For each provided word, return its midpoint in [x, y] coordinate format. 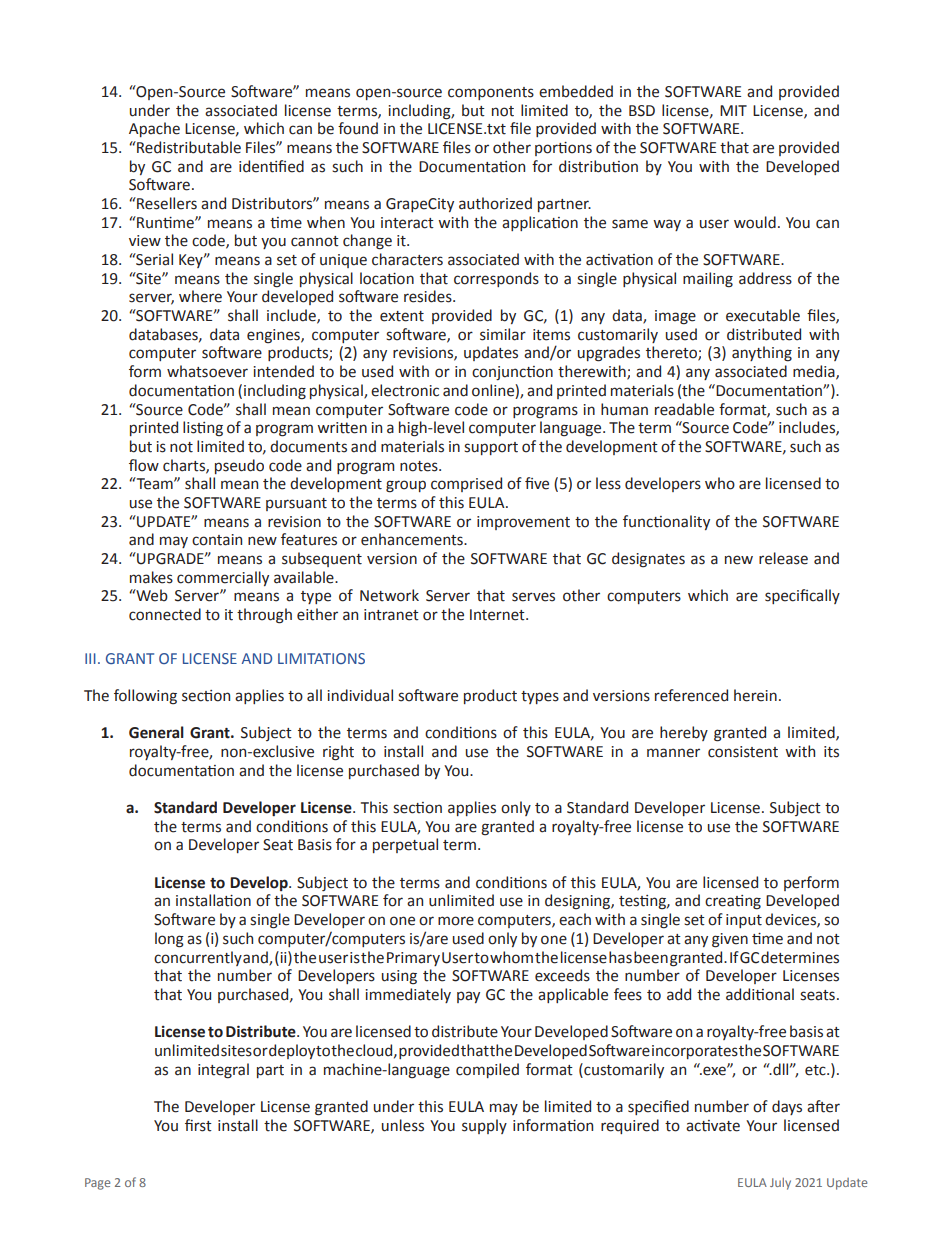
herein [755, 695]
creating [733, 902]
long [169, 940]
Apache [154, 129]
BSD [642, 111]
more [456, 921]
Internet [498, 615]
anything [762, 354]
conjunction [512, 373]
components [491, 93]
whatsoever [207, 371]
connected [165, 614]
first [198, 1125]
